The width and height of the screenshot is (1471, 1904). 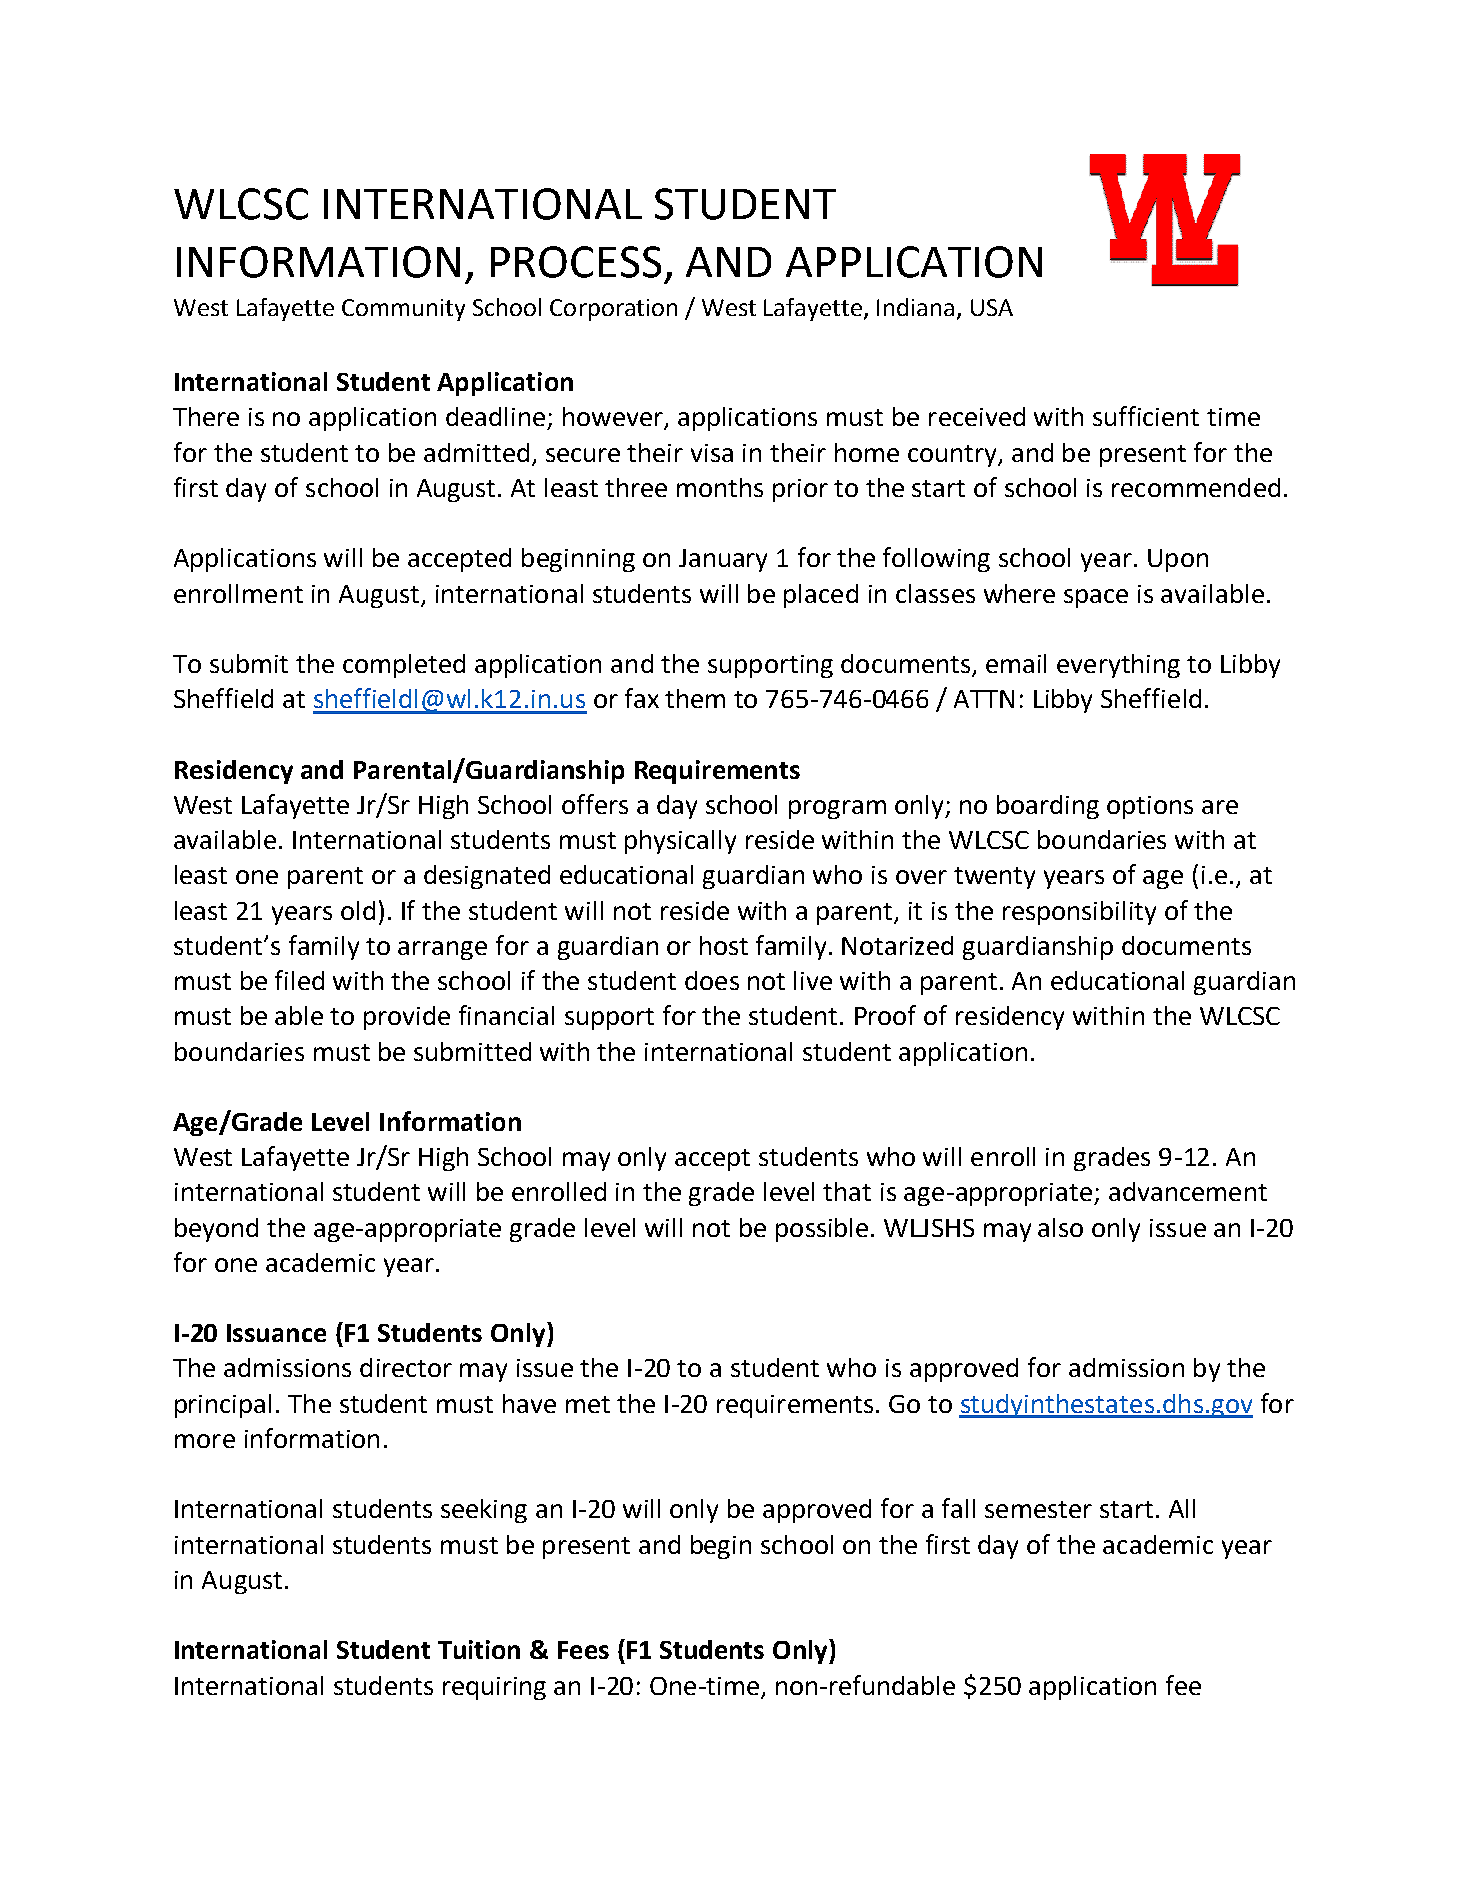 What do you see at coordinates (1060, 1227) in the screenshot?
I see `also` at bounding box center [1060, 1227].
